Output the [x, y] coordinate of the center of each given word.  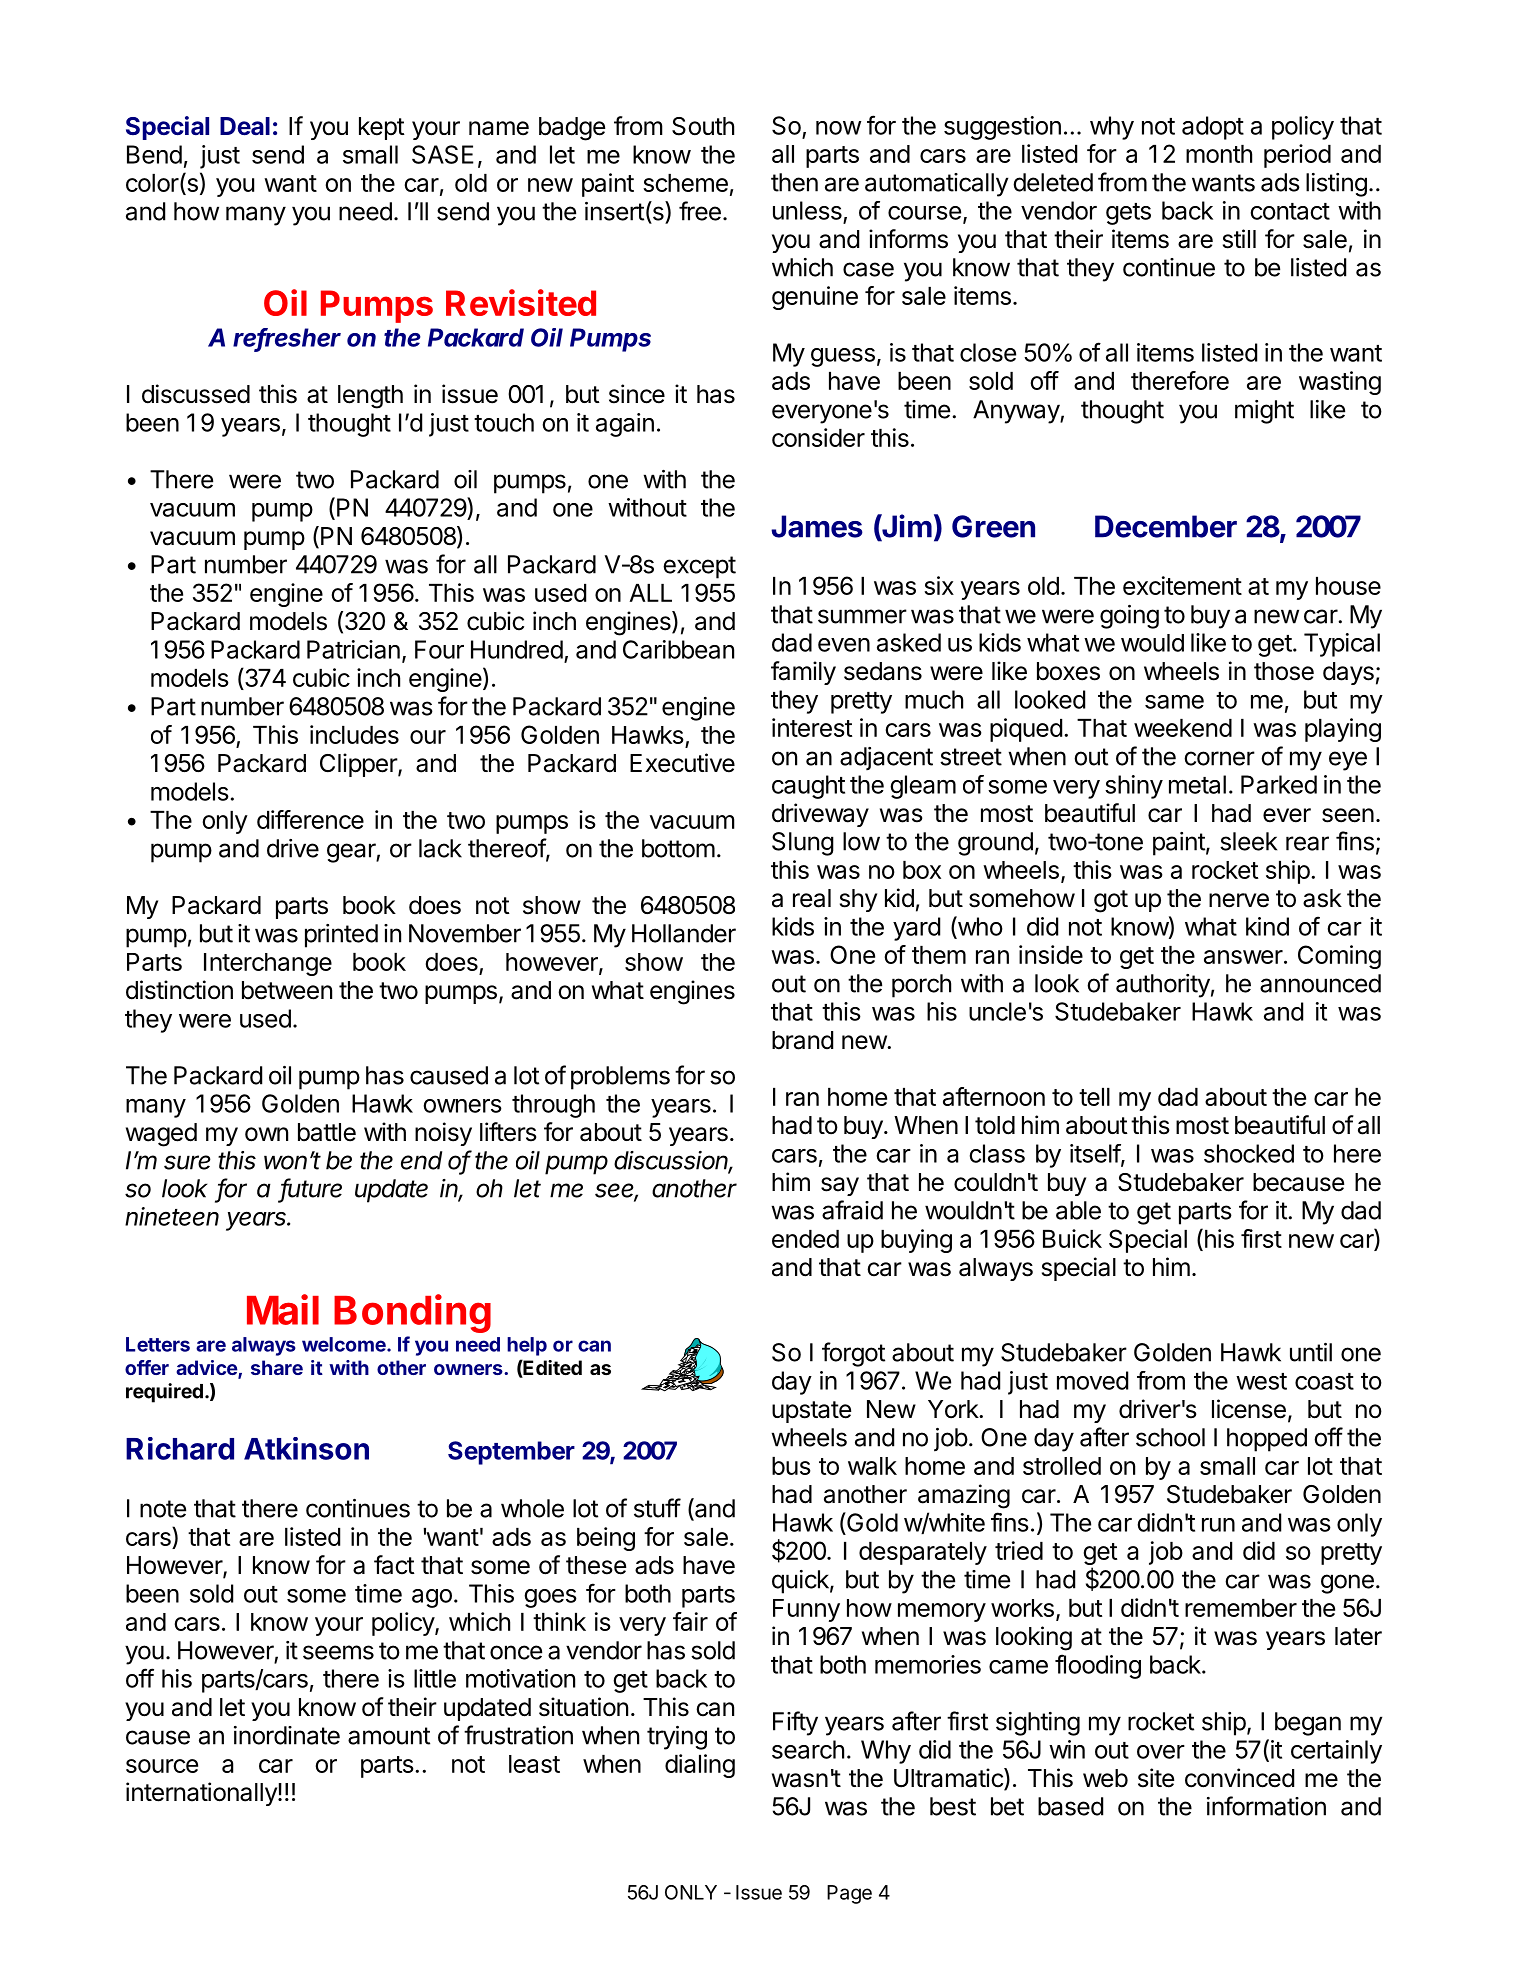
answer [1243, 957]
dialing [700, 1766]
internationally [202, 1794]
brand [802, 1040]
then [794, 182]
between [287, 990]
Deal [245, 126]
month [1219, 154]
